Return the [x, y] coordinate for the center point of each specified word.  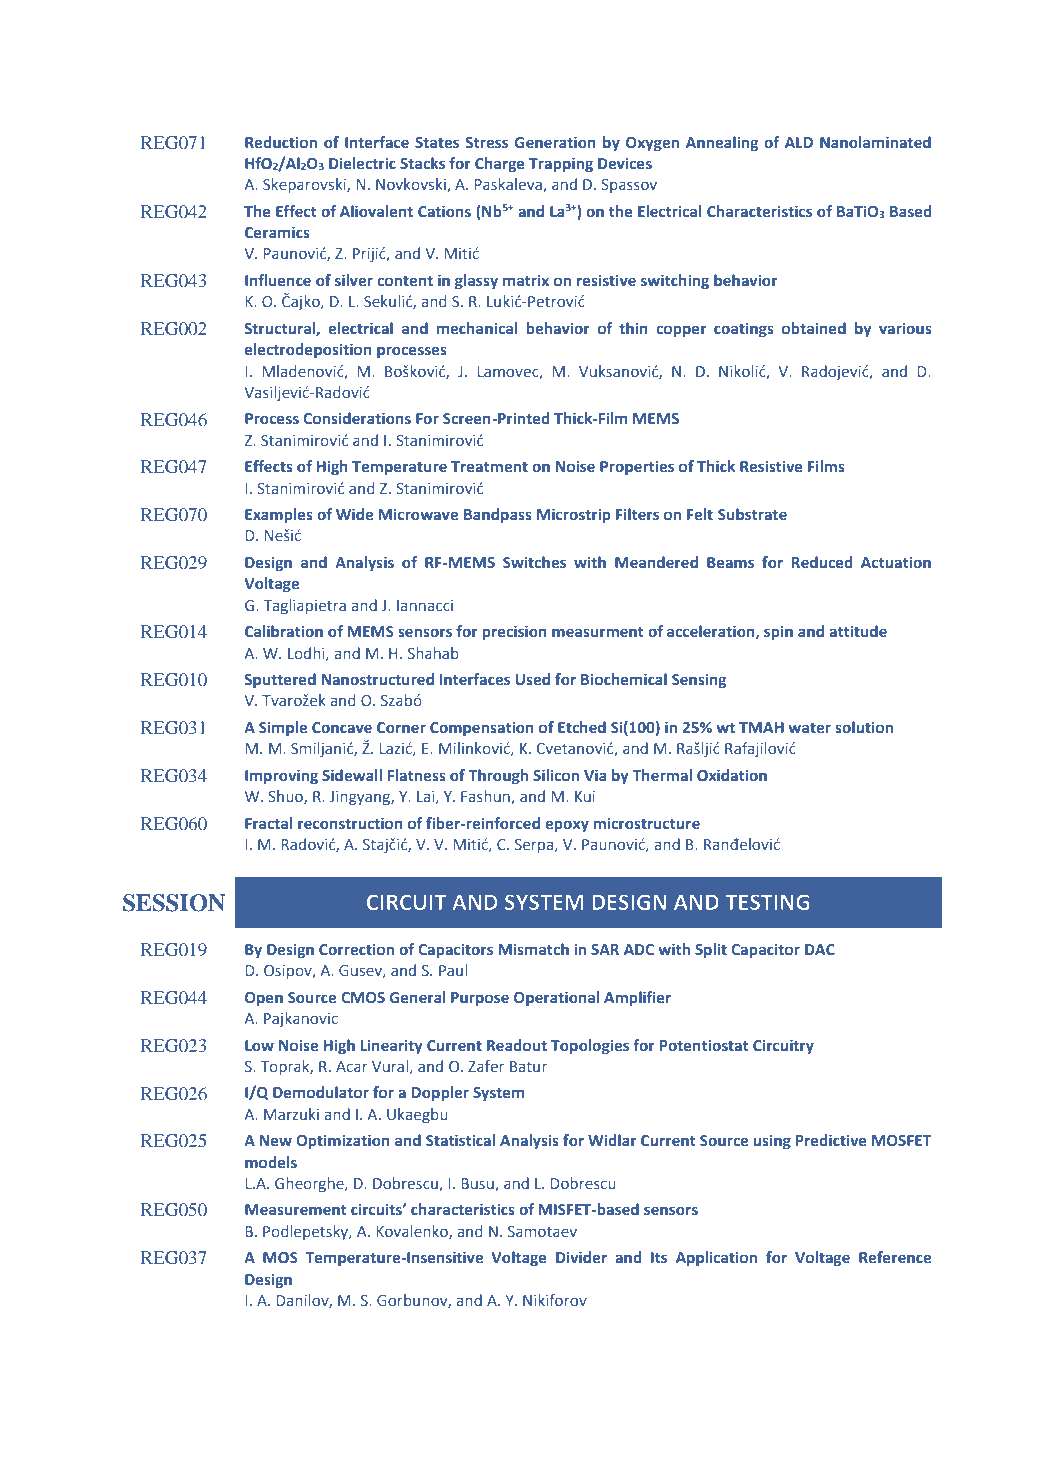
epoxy [567, 826]
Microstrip [574, 515]
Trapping [561, 164]
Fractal [268, 823]
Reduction [281, 142]
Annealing [722, 143]
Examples [279, 515]
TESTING [767, 902]
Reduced [822, 562]
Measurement [295, 1209]
